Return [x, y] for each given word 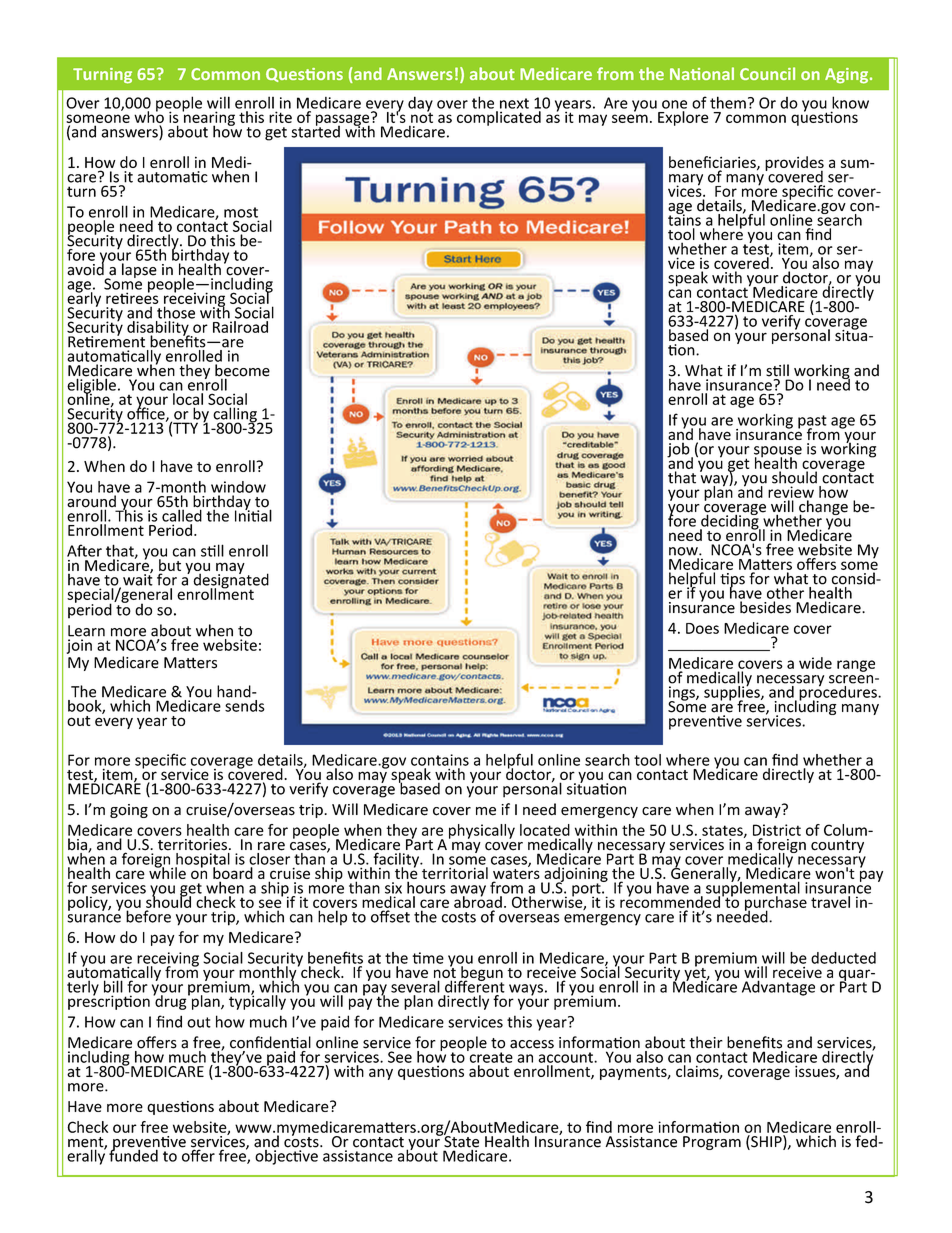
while [167, 872]
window [238, 487]
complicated [499, 118]
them [728, 102]
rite [280, 117]
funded [133, 1154]
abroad [478, 901]
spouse [778, 453]
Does [702, 628]
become [242, 371]
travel [830, 902]
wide [815, 663]
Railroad [240, 327]
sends [244, 704]
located [545, 830]
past [812, 423]
